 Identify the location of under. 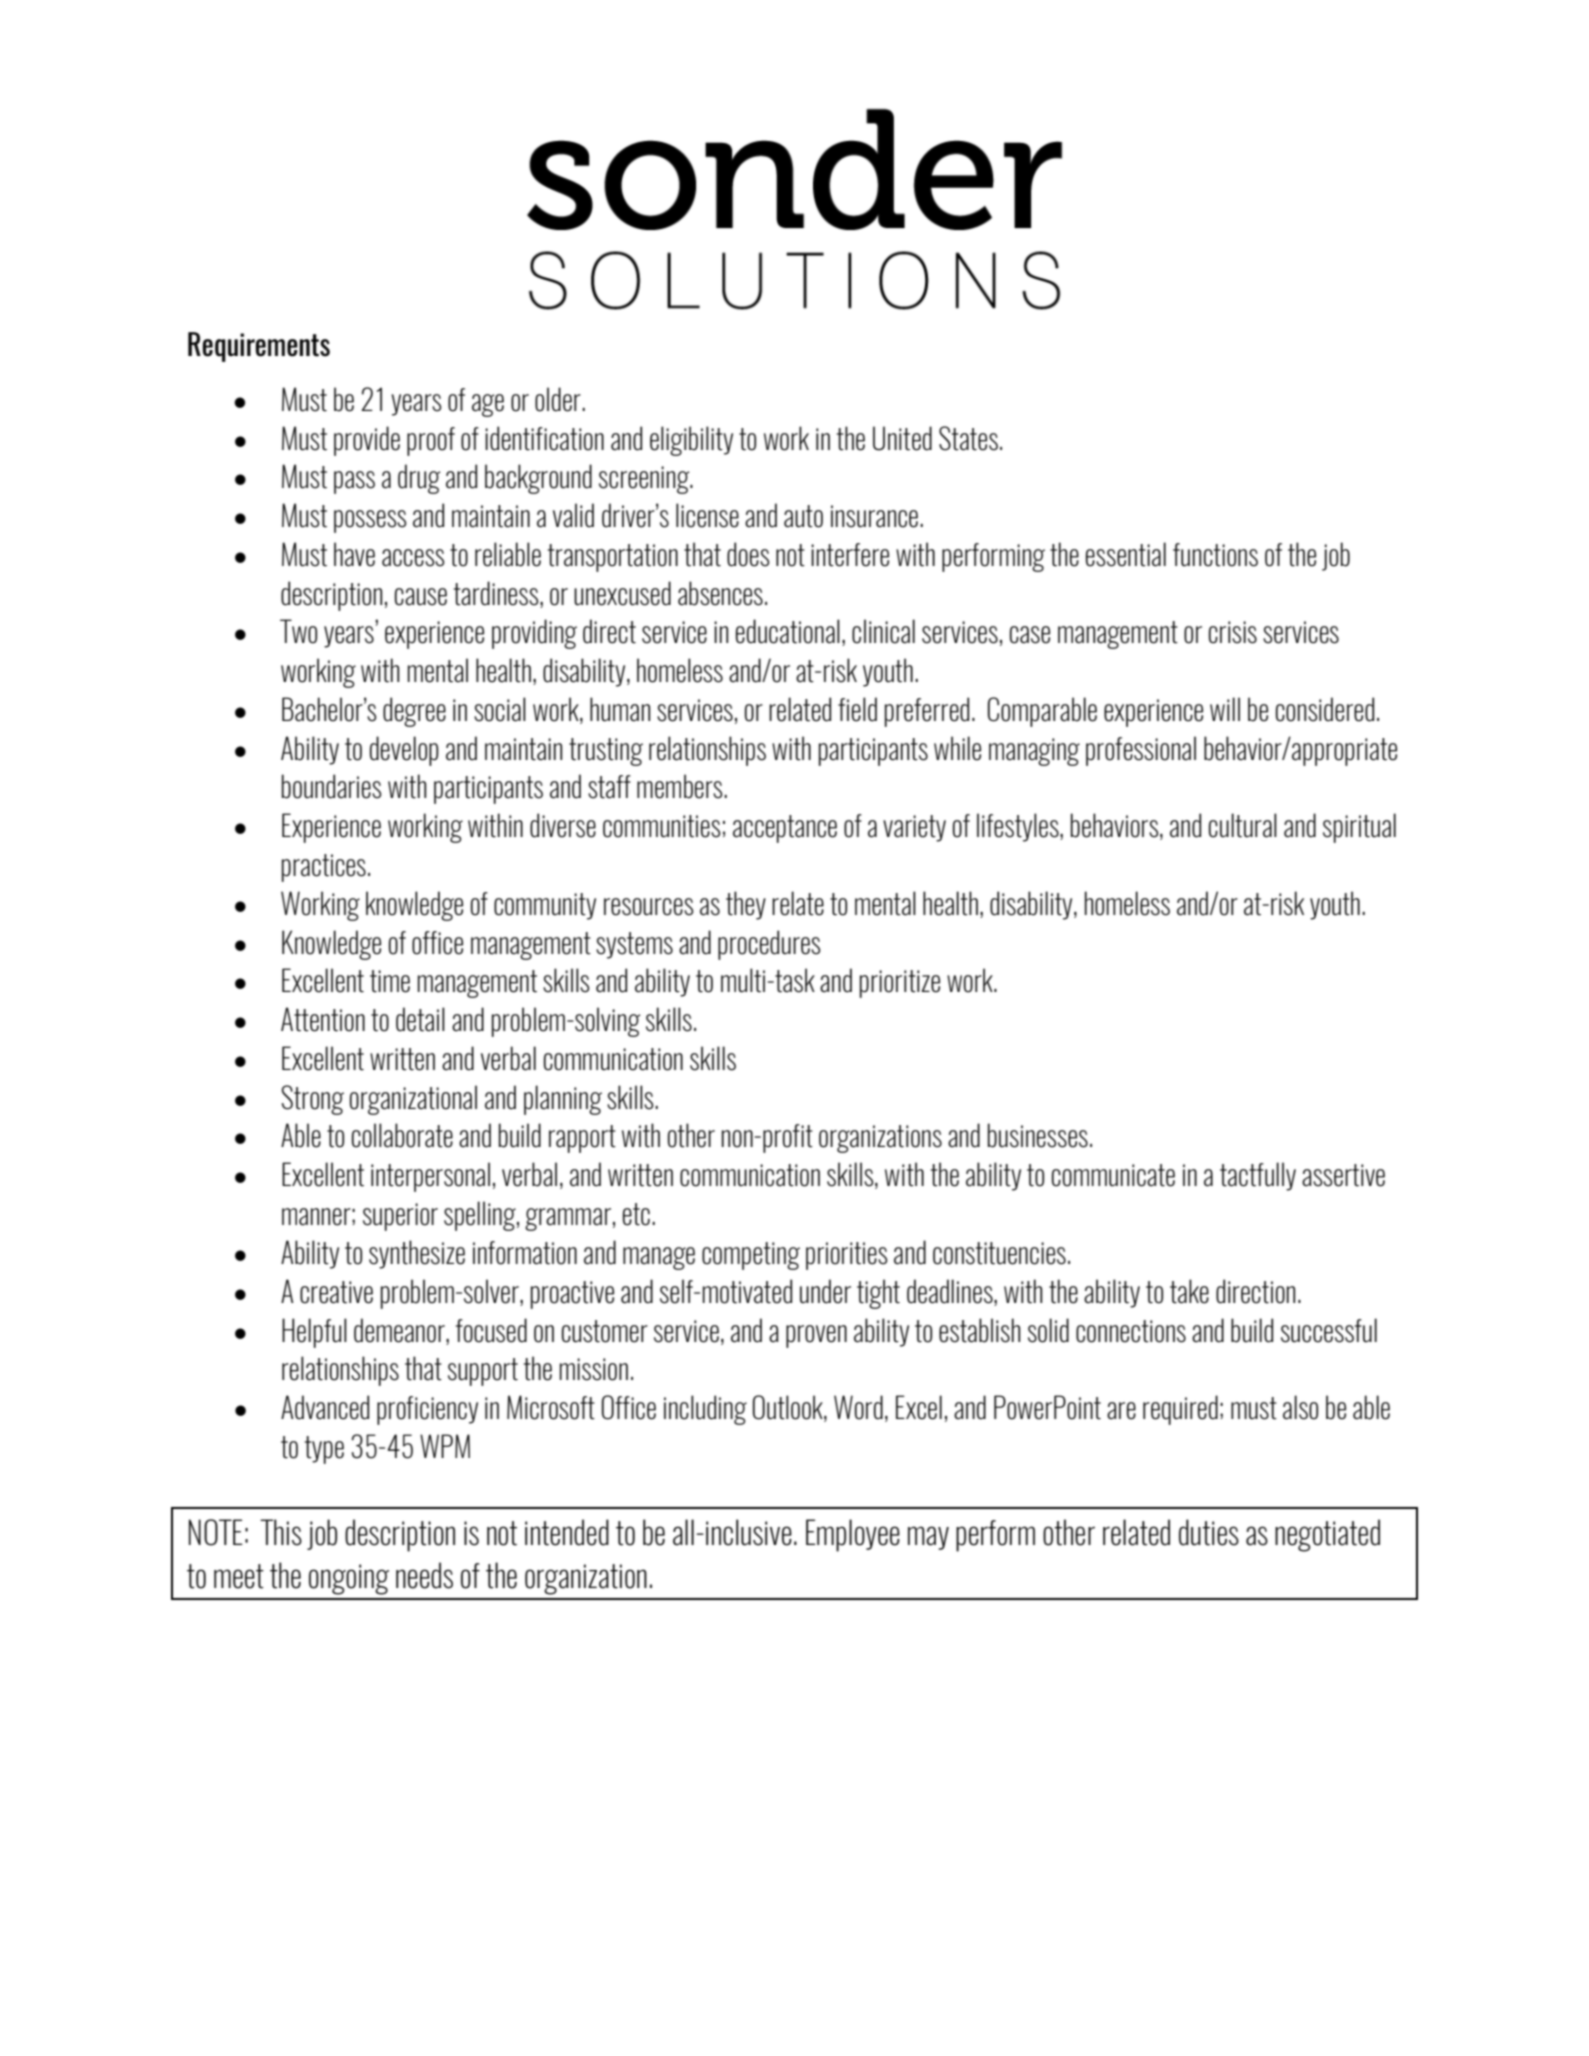
(825, 1291).
